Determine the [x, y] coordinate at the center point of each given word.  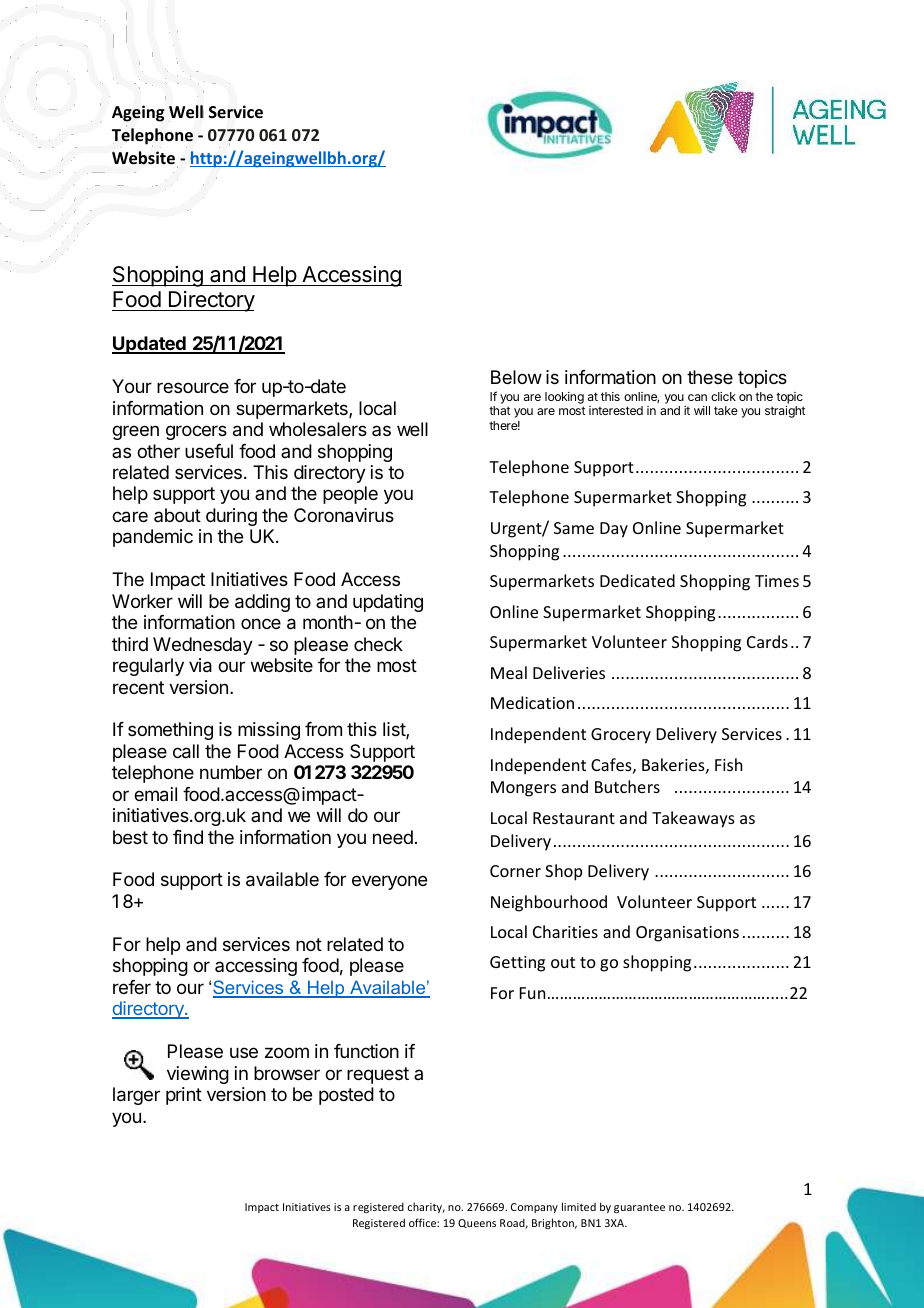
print [184, 1096]
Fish [728, 764]
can [697, 397]
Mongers [523, 789]
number [231, 772]
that [499, 410]
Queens [477, 1223]
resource [193, 387]
